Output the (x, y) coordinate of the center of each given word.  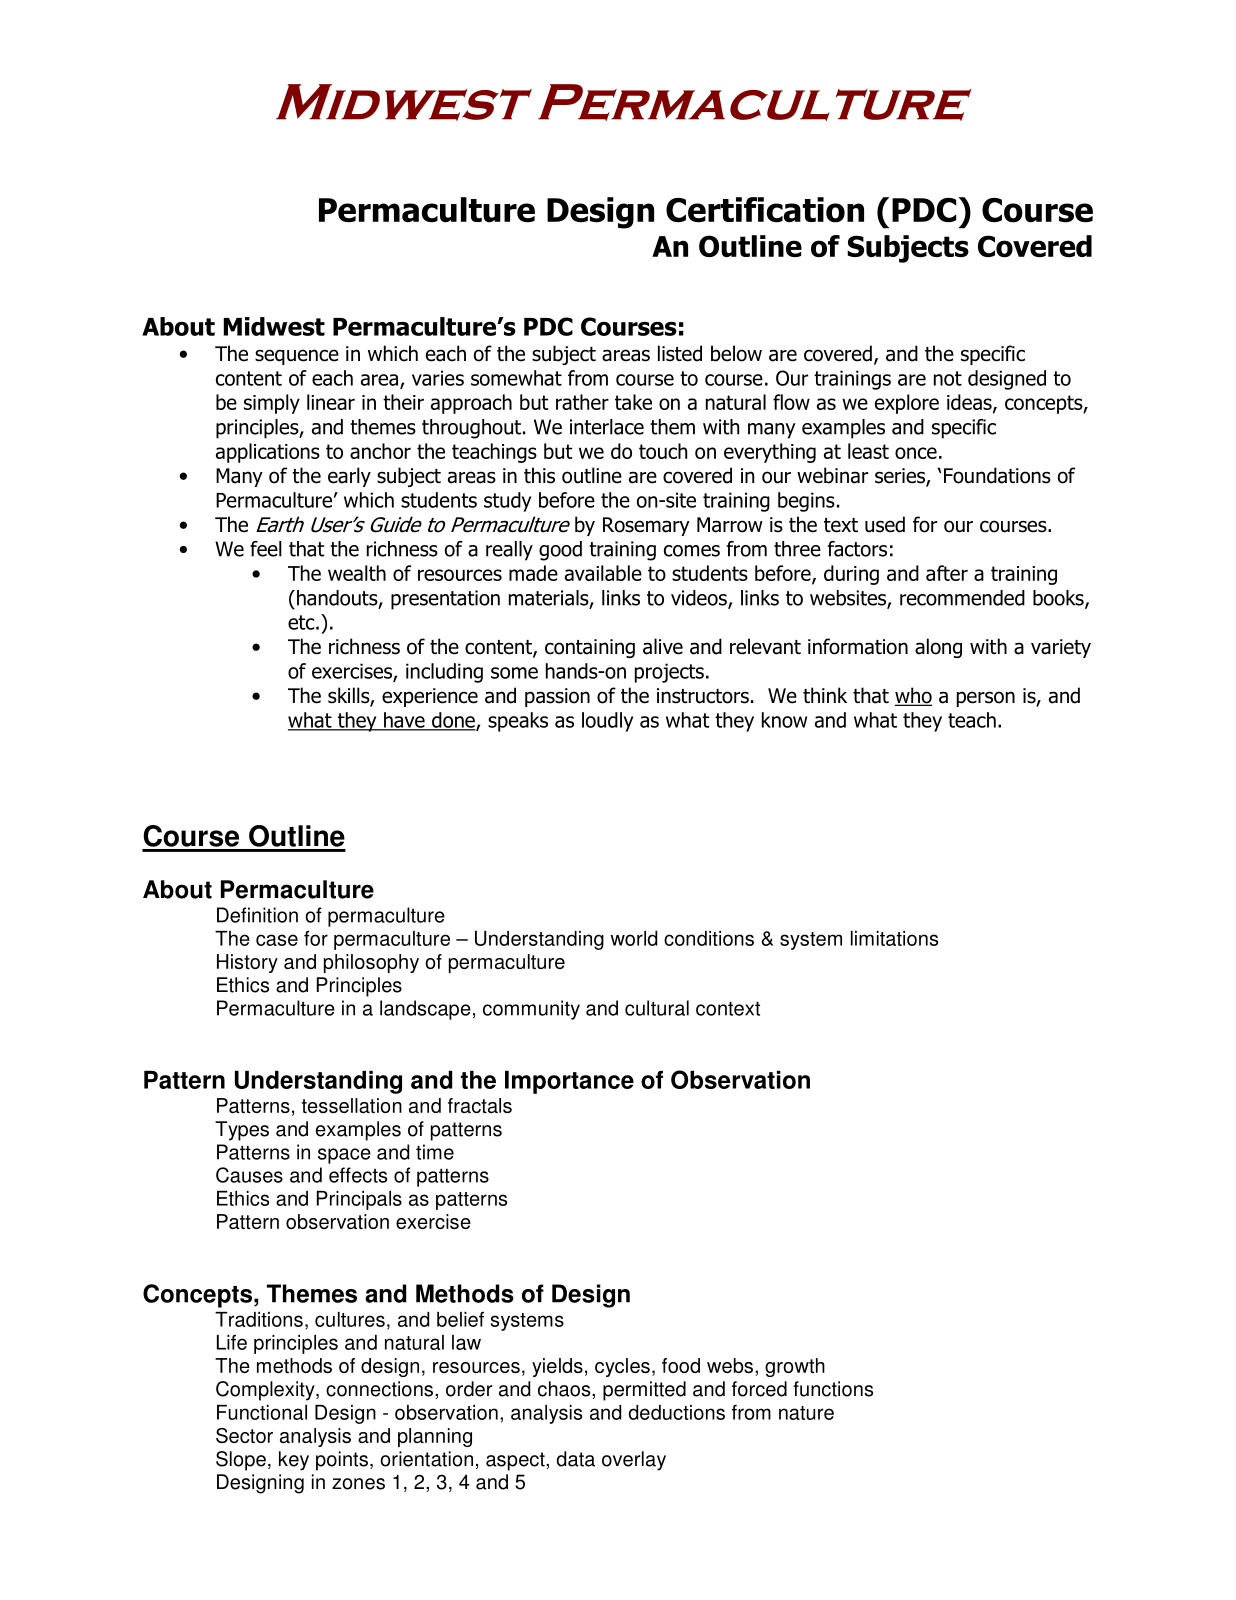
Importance (569, 1082)
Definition (257, 915)
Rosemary (646, 526)
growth (795, 1367)
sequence (297, 357)
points (342, 1461)
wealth (357, 573)
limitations (894, 938)
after (947, 573)
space (344, 1156)
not (948, 378)
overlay (634, 1461)
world (633, 938)
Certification (765, 210)
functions (833, 1389)
